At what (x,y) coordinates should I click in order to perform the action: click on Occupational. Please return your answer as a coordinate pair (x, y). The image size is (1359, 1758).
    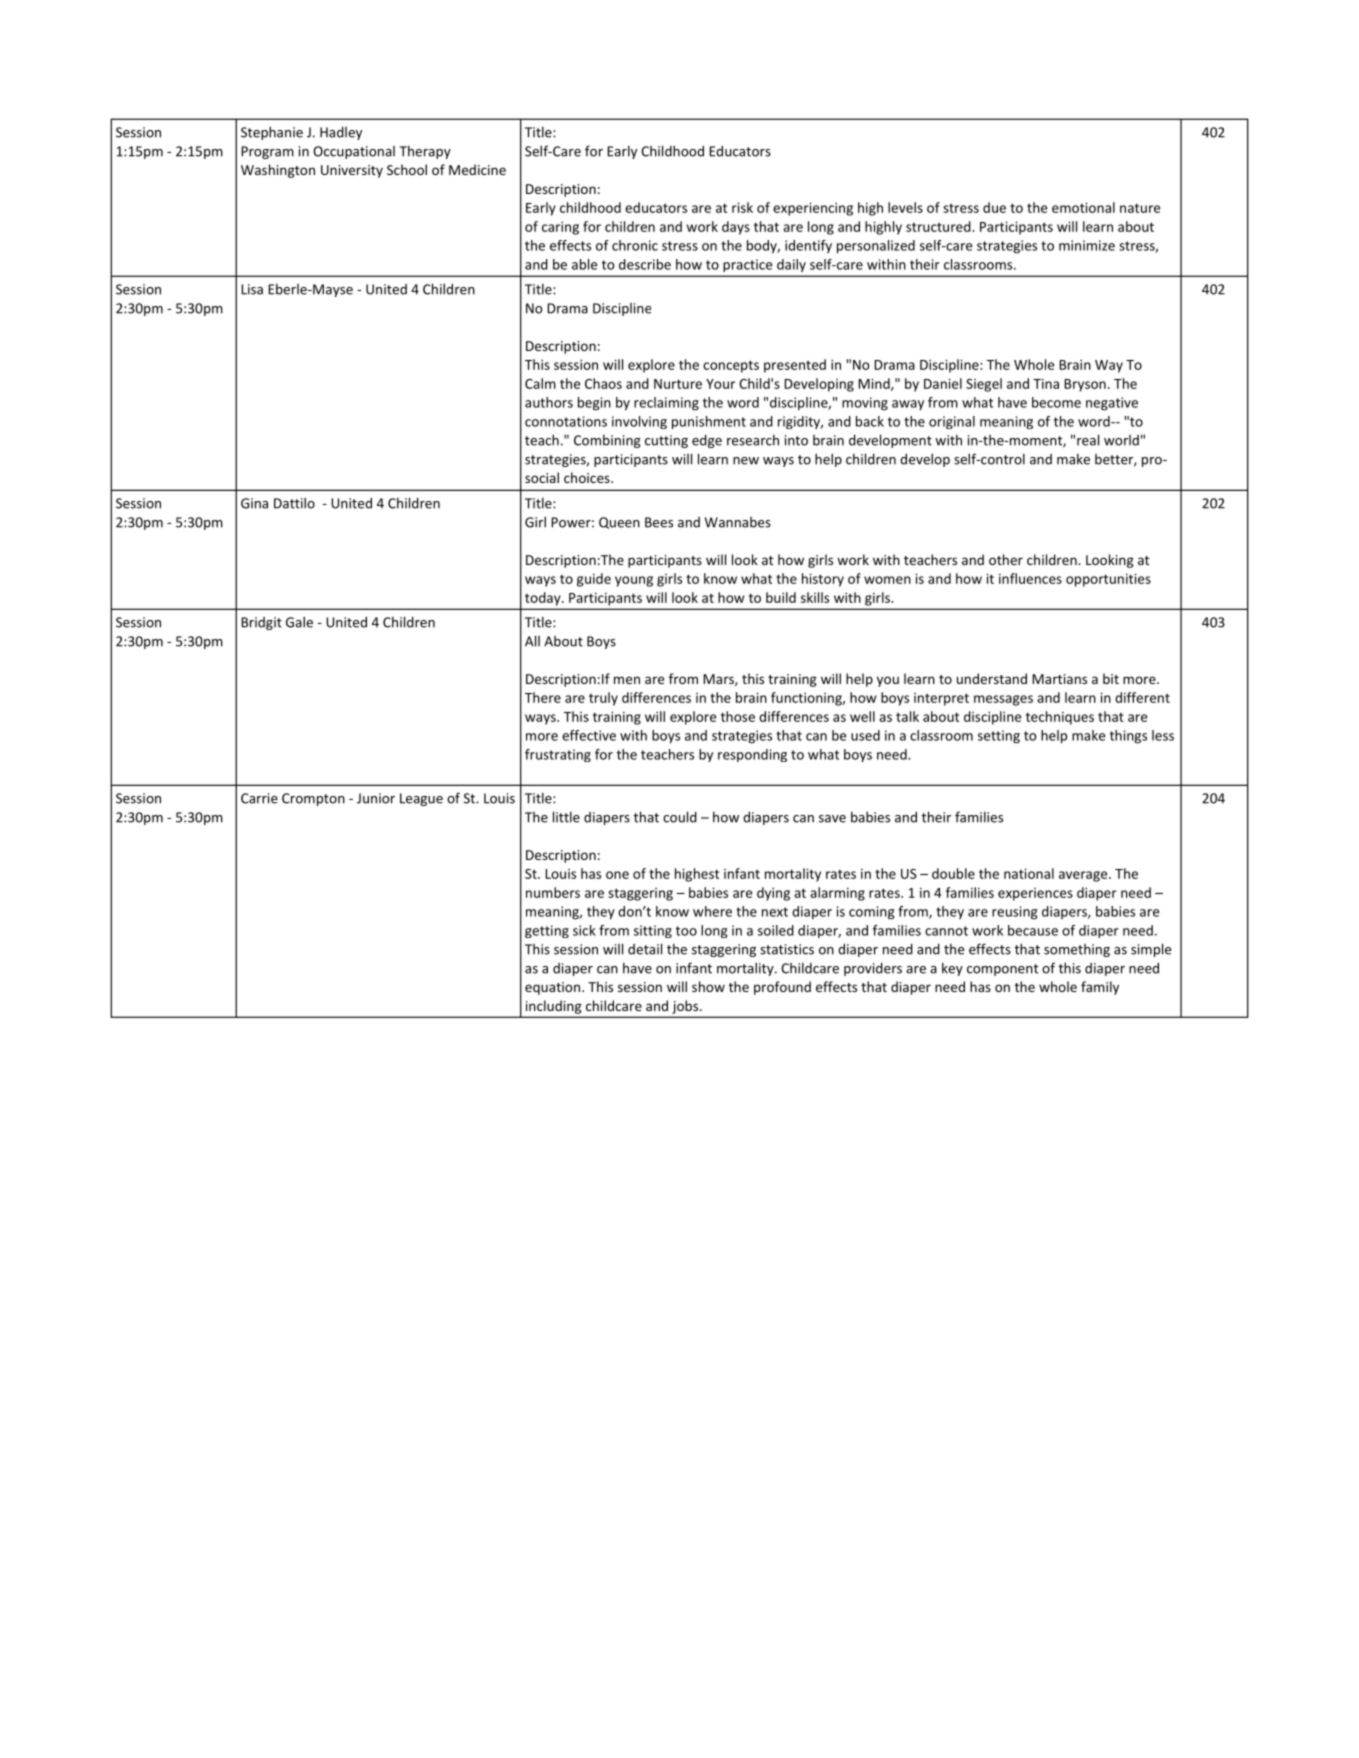
    Looking at the image, I should click on (354, 152).
